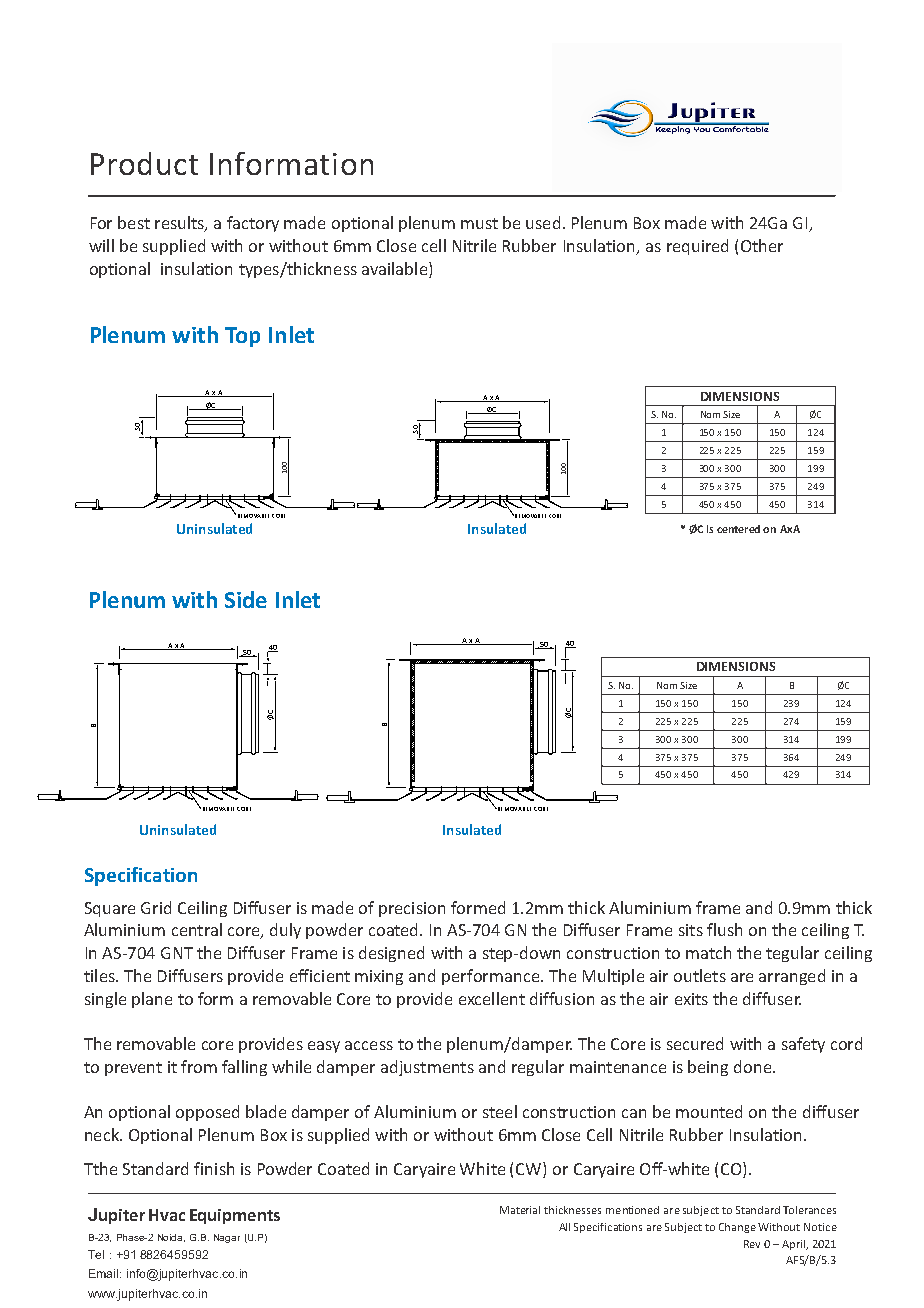  I want to click on Equipments, so click(235, 1216).
